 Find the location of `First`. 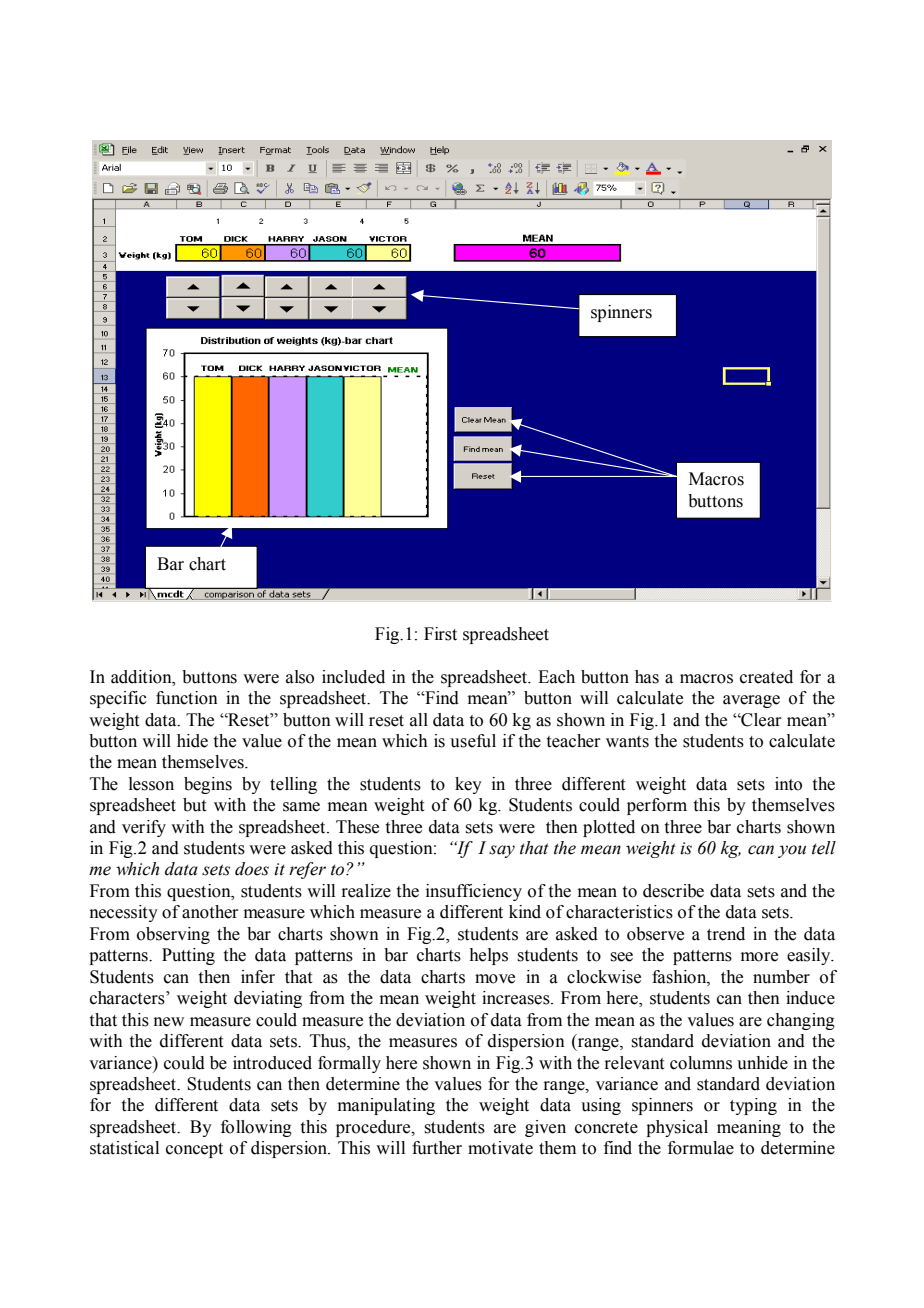

First is located at coordinates (440, 634).
